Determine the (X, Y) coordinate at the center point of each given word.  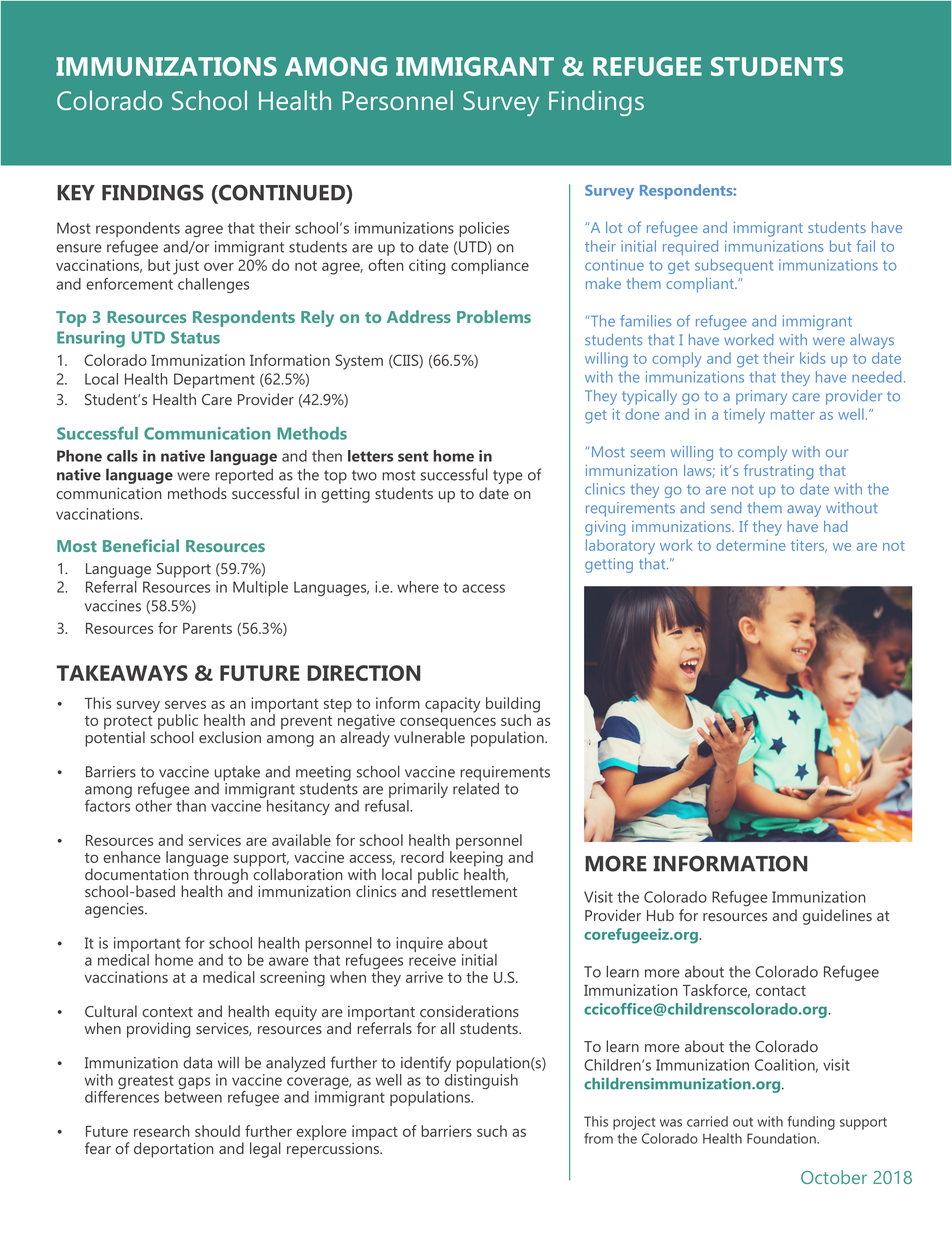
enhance (132, 857)
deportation (174, 1150)
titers (809, 546)
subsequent (734, 266)
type (508, 477)
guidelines (837, 917)
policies (484, 229)
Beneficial (141, 545)
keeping (476, 859)
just (186, 267)
